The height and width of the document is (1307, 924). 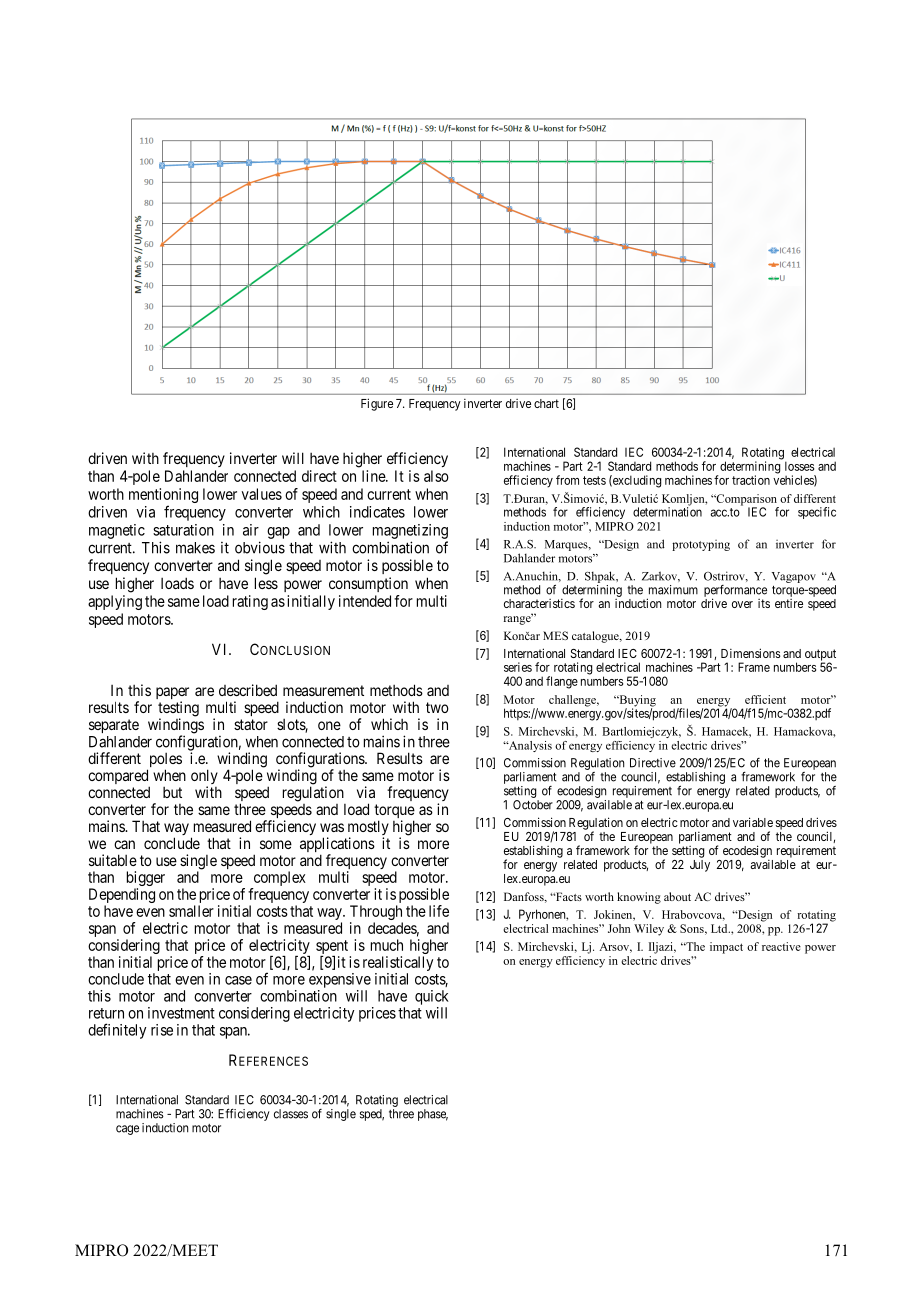 I want to click on mentioning, so click(x=163, y=495).
